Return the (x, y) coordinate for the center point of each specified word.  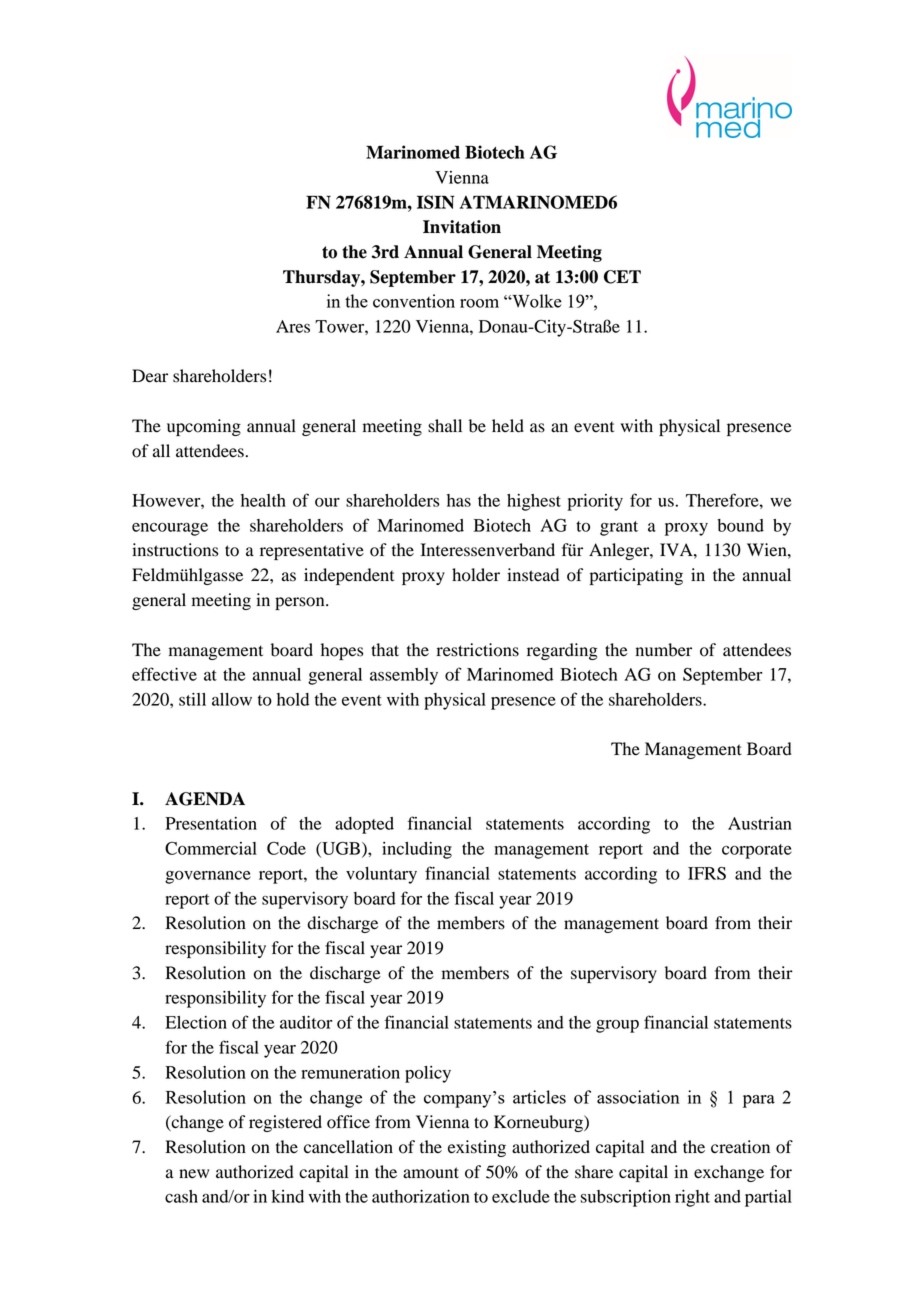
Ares (293, 326)
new (194, 1174)
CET (622, 277)
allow (232, 699)
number (664, 650)
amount (431, 1173)
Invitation (462, 227)
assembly (404, 676)
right (692, 1198)
